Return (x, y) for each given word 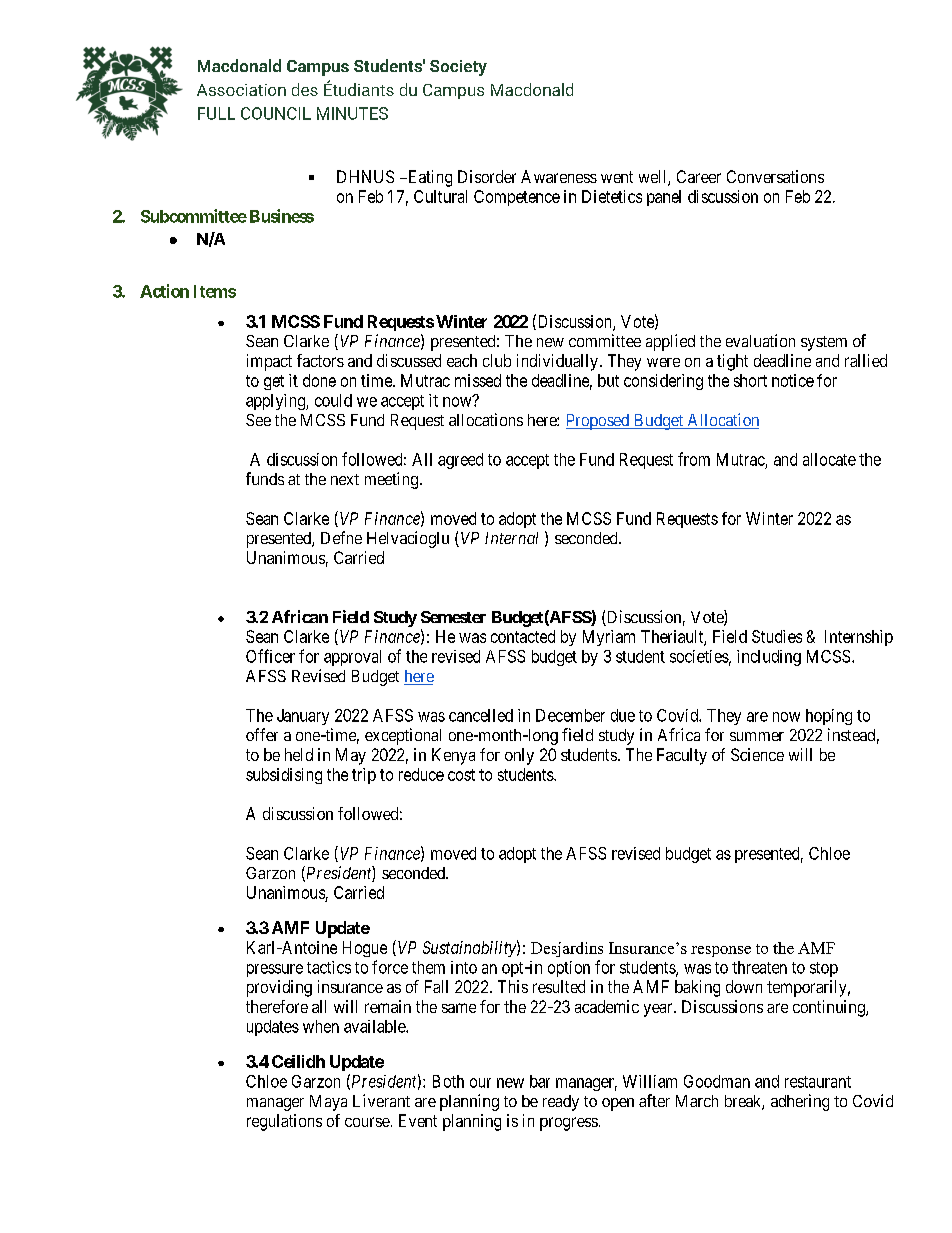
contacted (523, 636)
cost (461, 775)
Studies (777, 636)
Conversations (775, 176)
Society (458, 68)
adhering (800, 1102)
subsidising (284, 776)
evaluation (760, 340)
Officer (270, 656)
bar (540, 1081)
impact (269, 362)
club (497, 360)
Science (757, 754)
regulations (284, 1122)
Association (241, 90)
